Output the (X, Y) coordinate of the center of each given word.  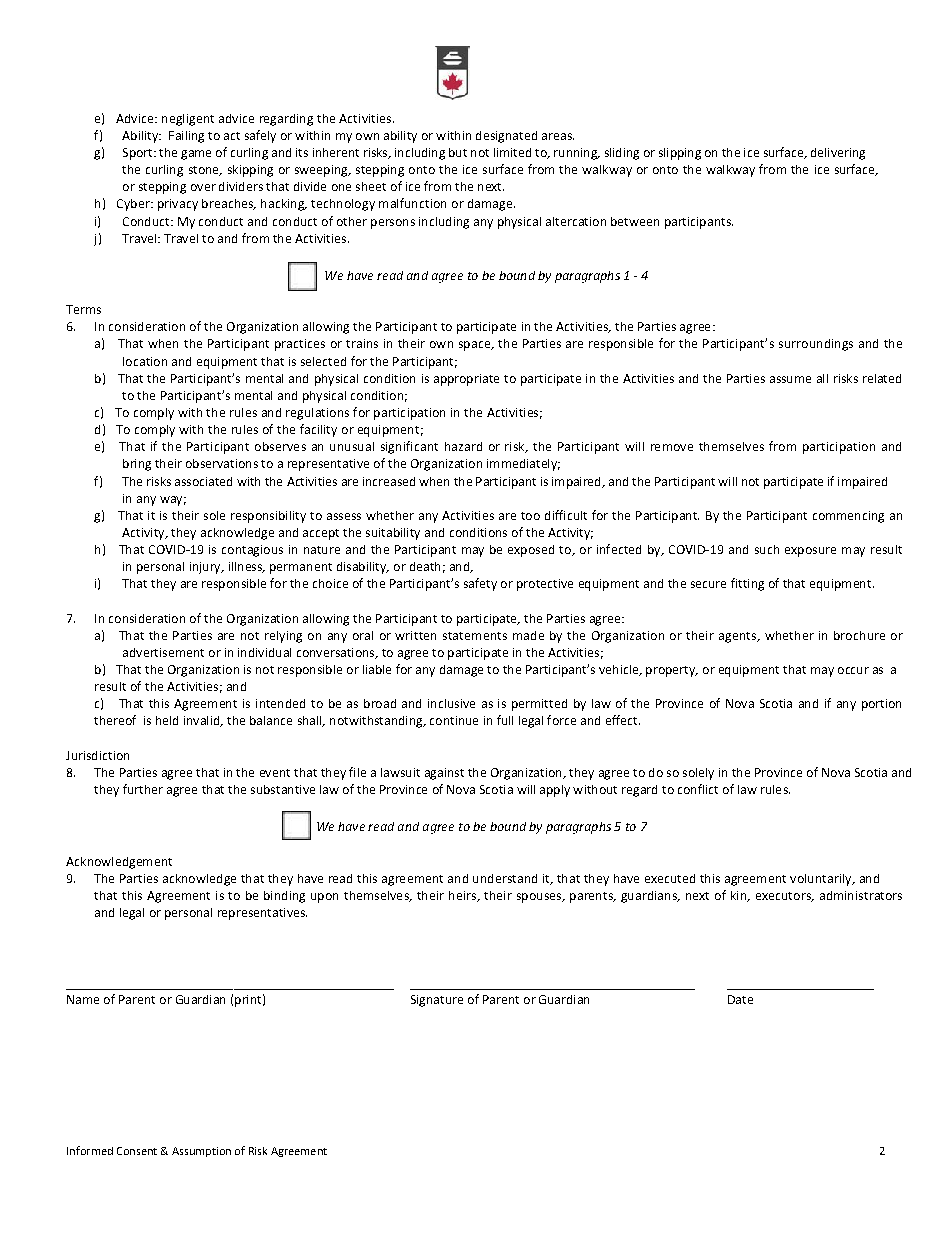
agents (738, 637)
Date (740, 999)
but (458, 152)
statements (475, 636)
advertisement (163, 652)
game (196, 155)
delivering (838, 154)
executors (784, 897)
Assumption (201, 1152)
